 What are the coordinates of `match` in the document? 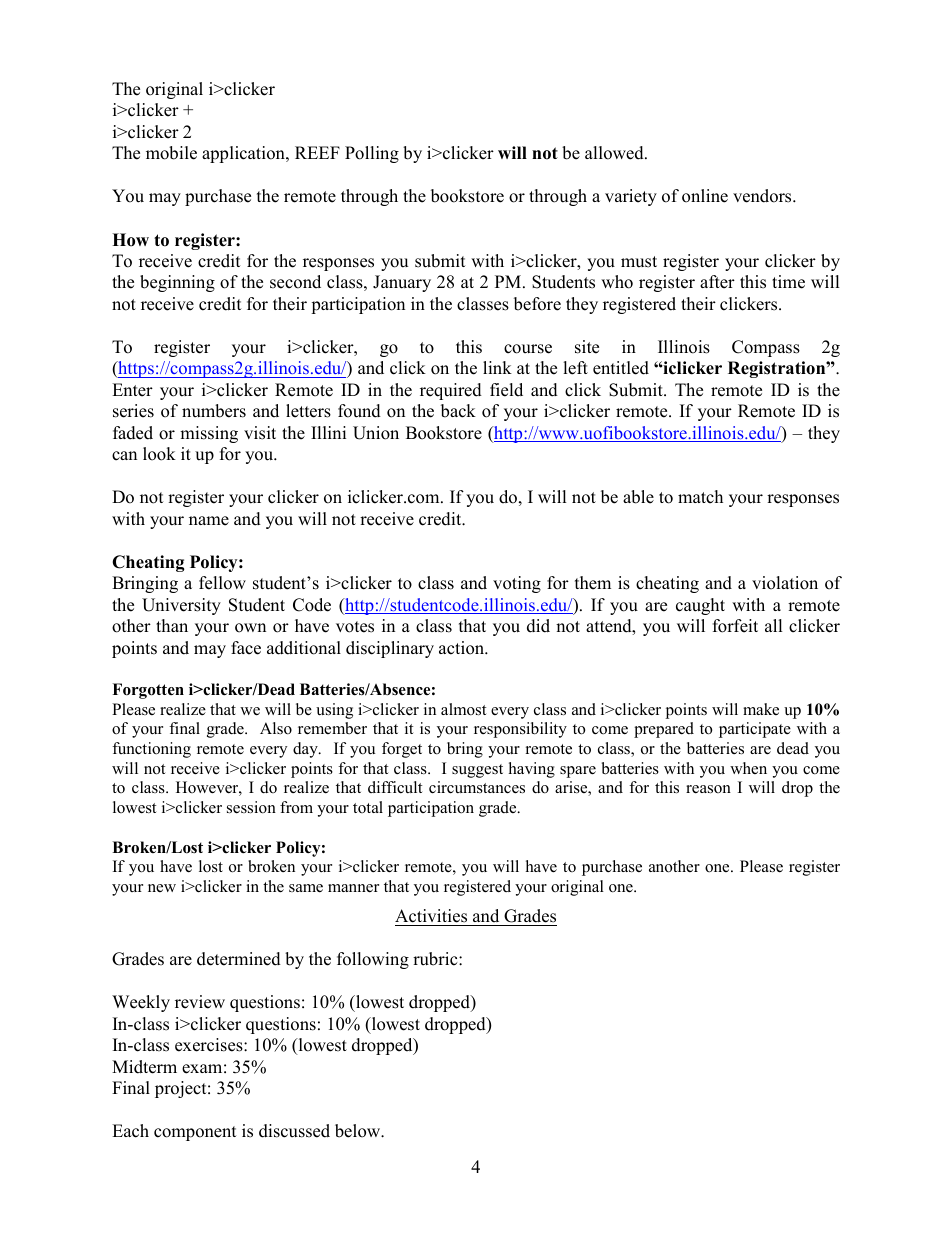 It's located at (700, 497).
